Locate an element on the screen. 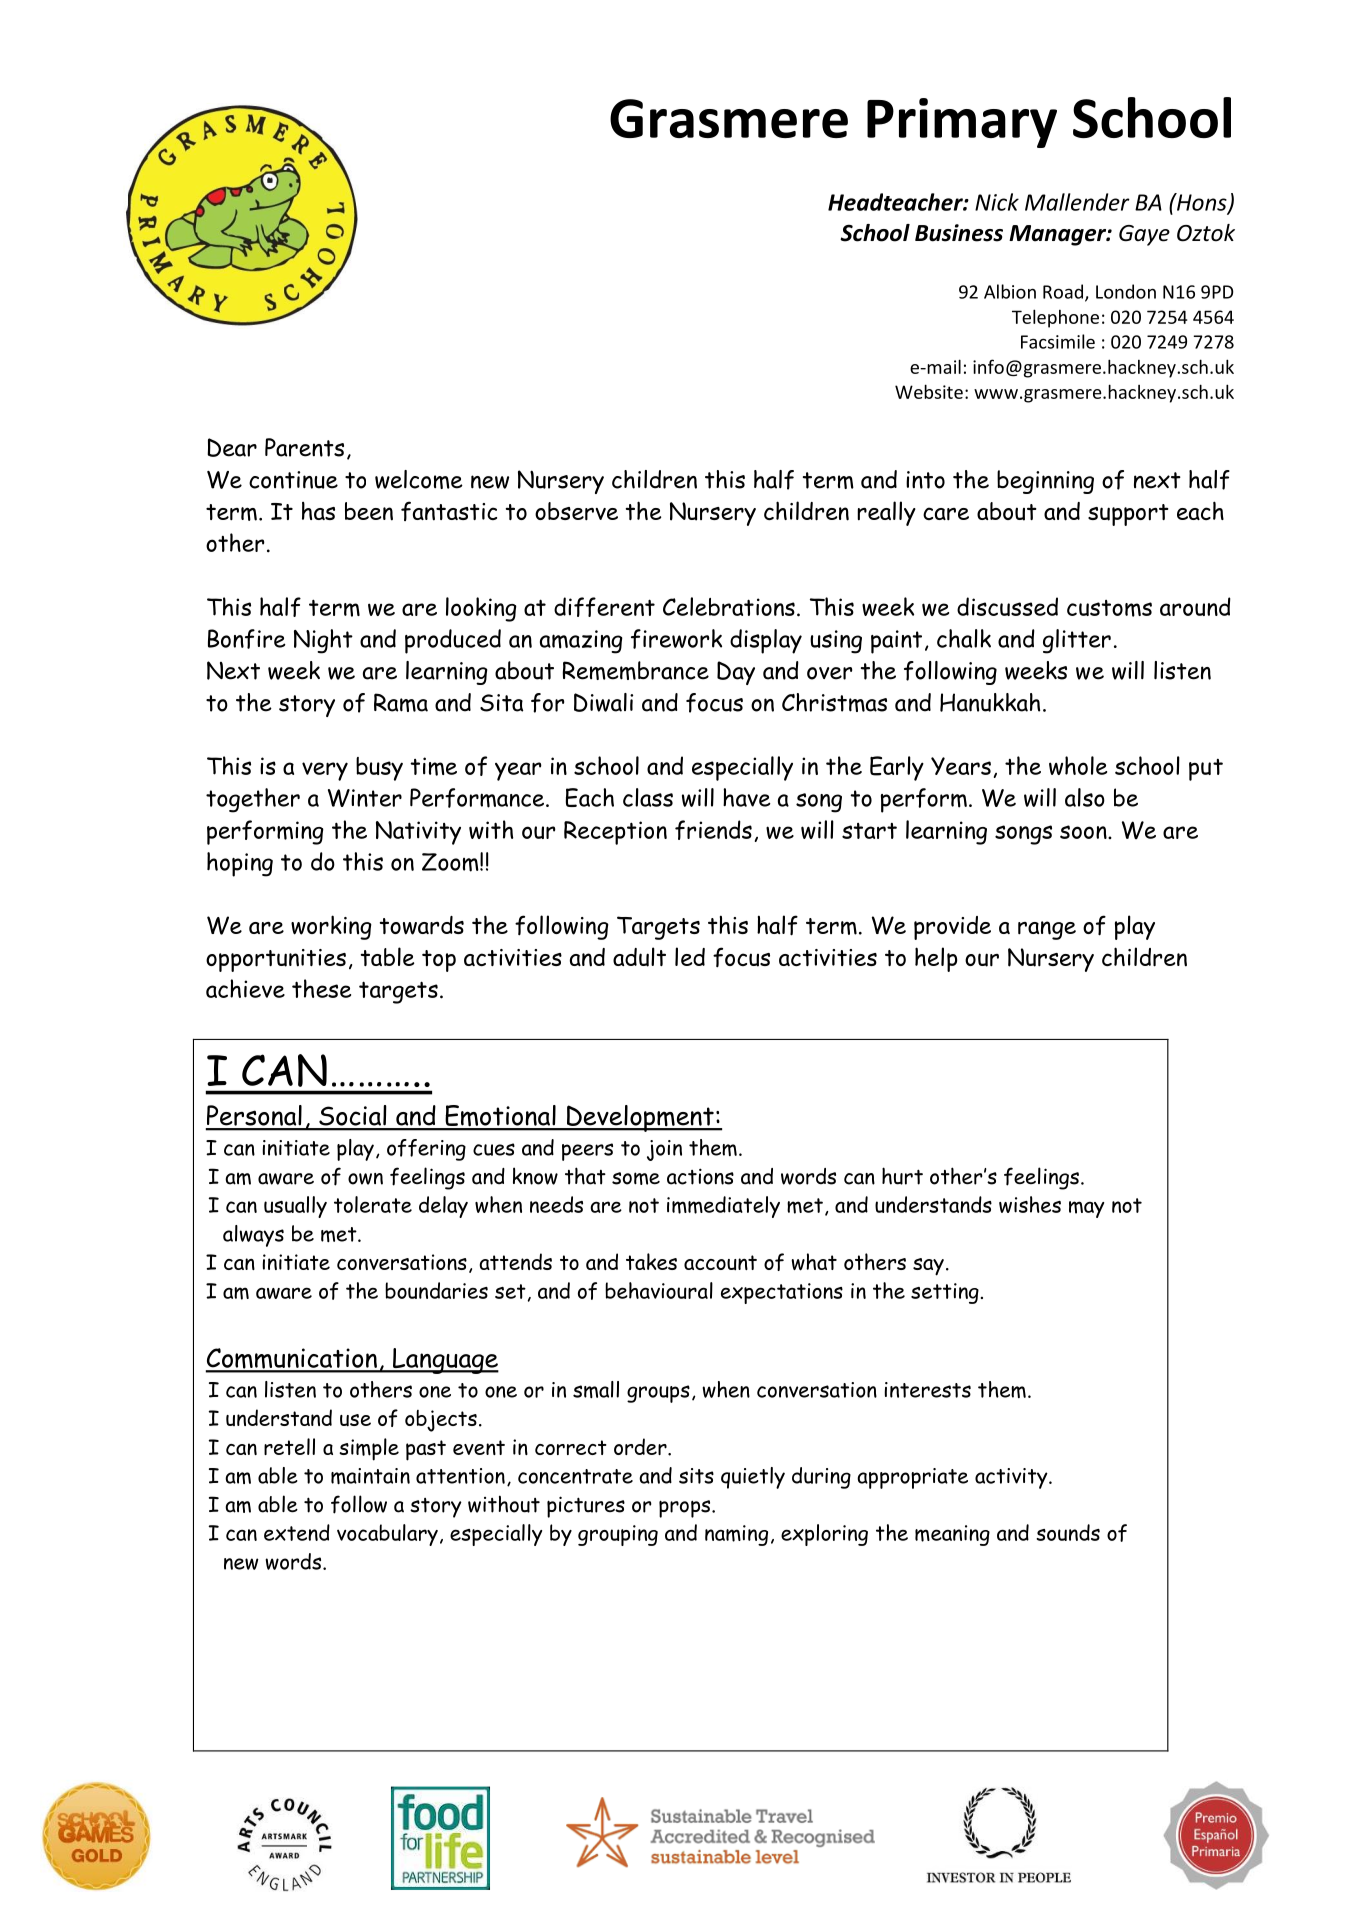 The height and width of the screenshot is (1924, 1361). Parents is located at coordinates (304, 447).
